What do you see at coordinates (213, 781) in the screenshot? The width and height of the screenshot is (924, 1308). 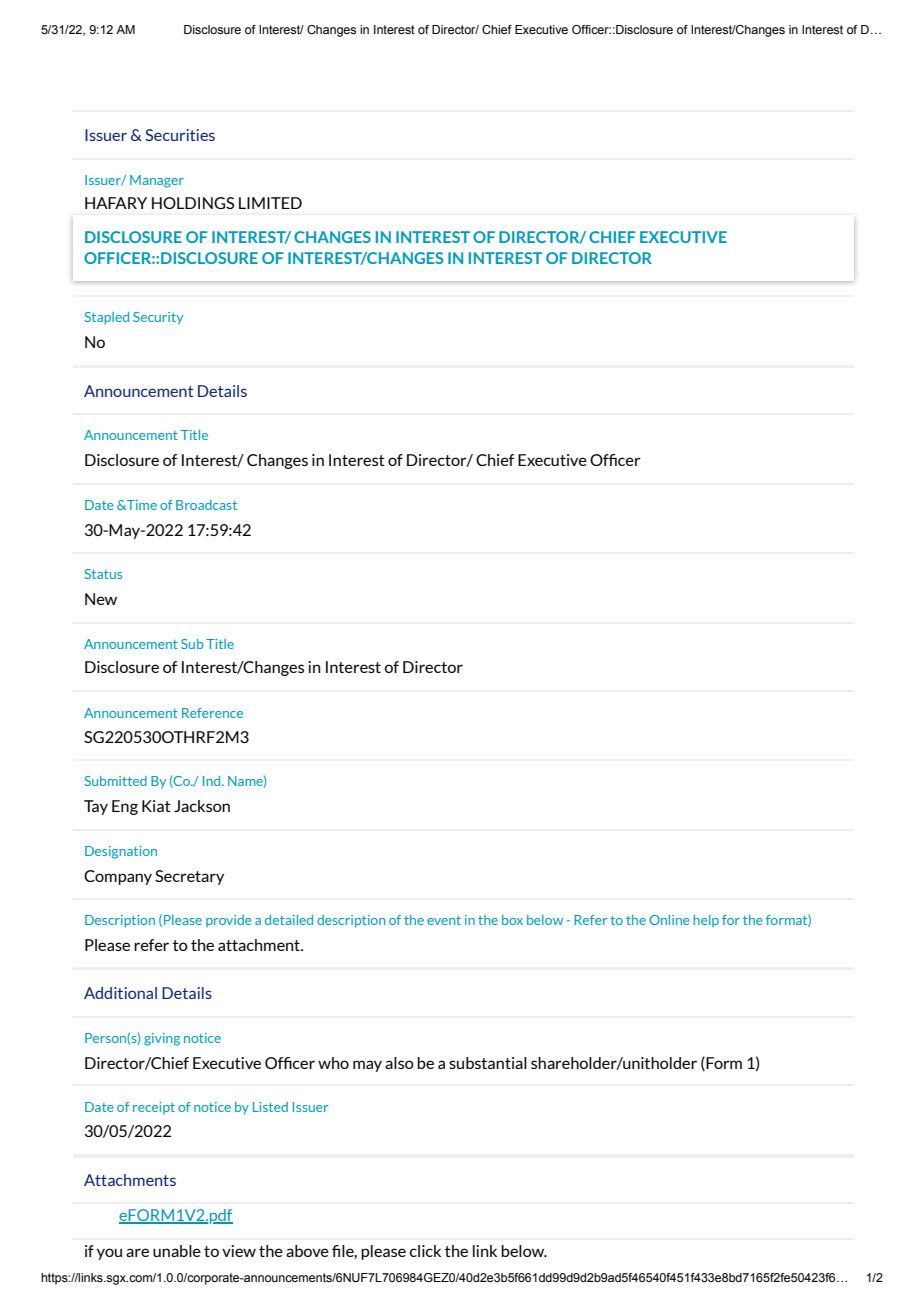 I see `Ind` at bounding box center [213, 781].
